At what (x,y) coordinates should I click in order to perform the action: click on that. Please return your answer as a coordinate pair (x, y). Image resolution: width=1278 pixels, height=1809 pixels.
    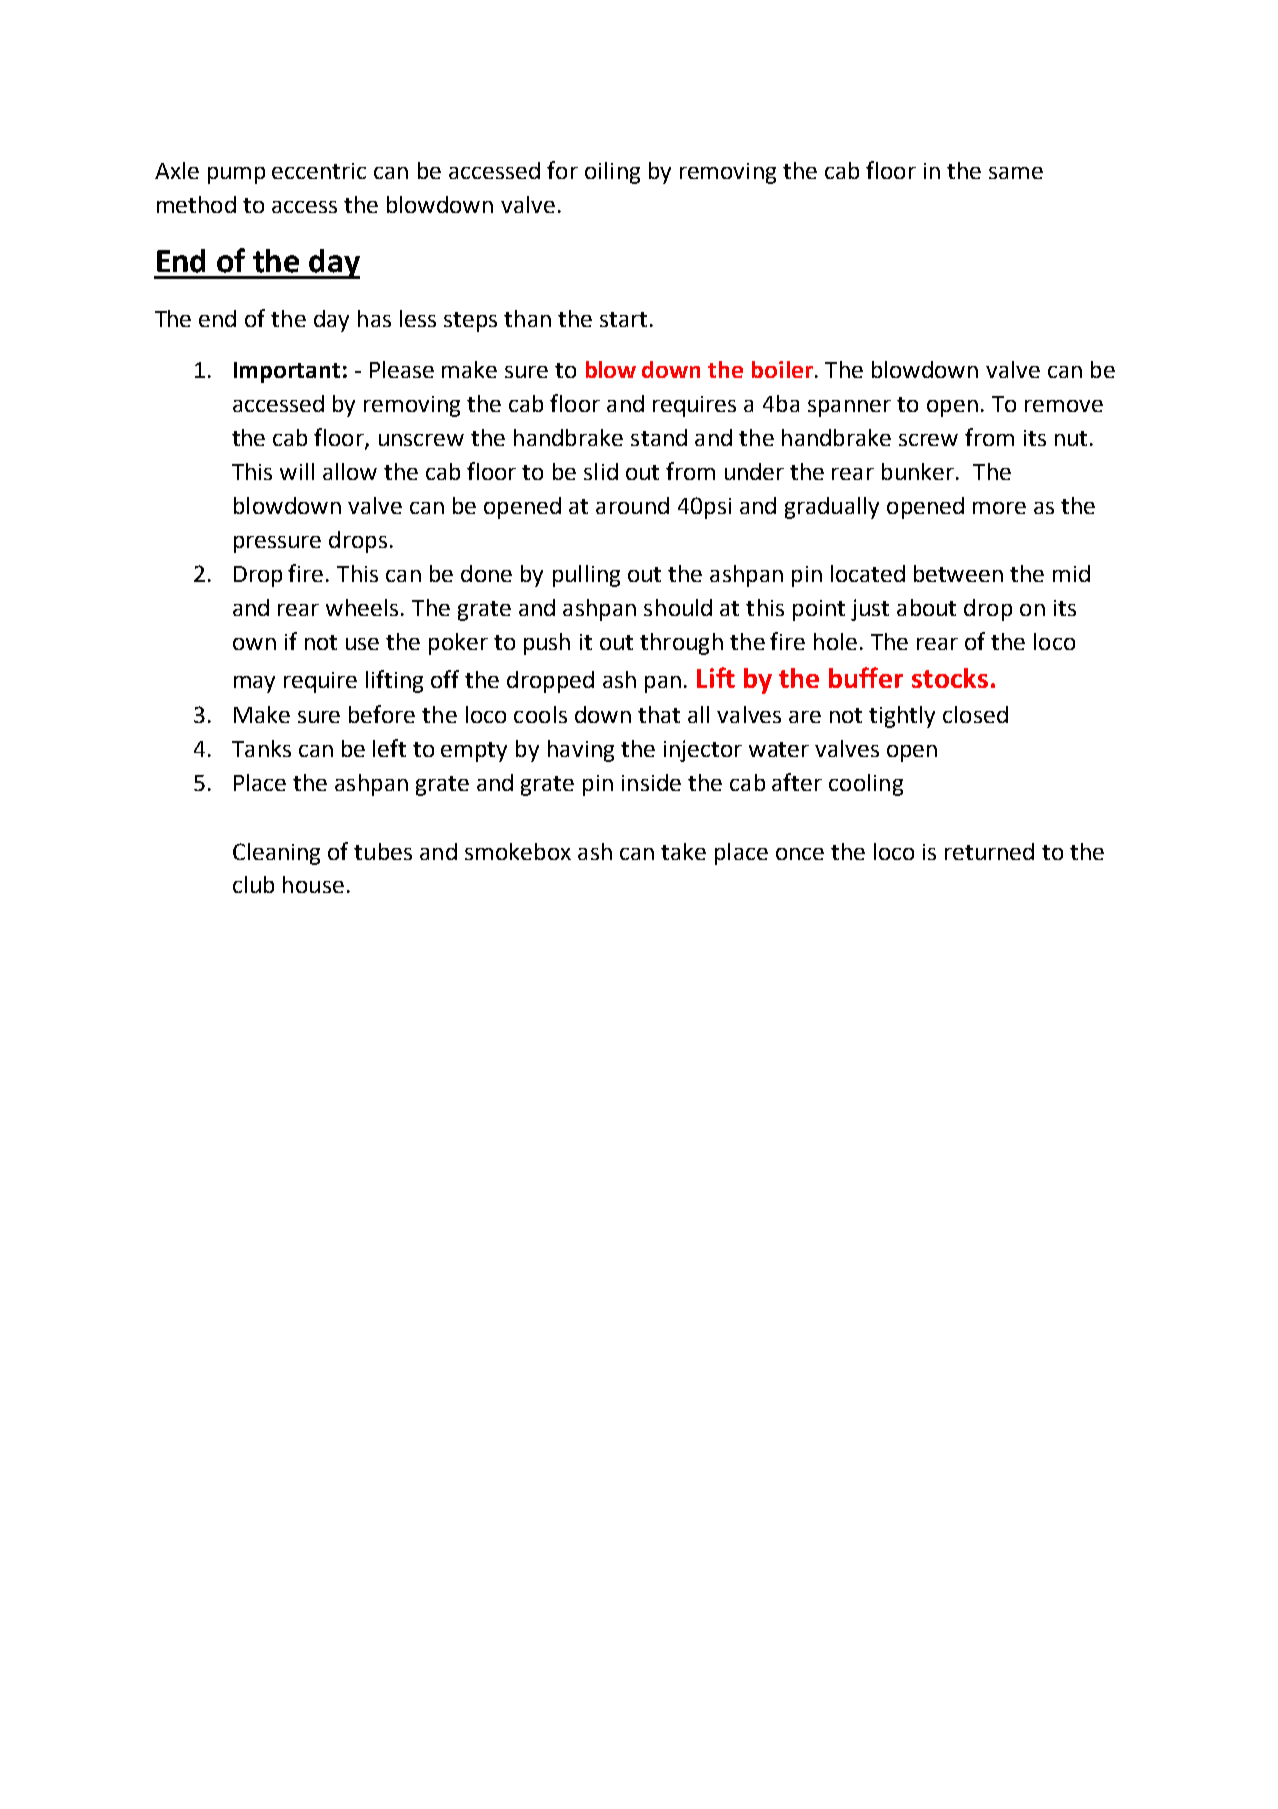
    Looking at the image, I should click on (659, 714).
